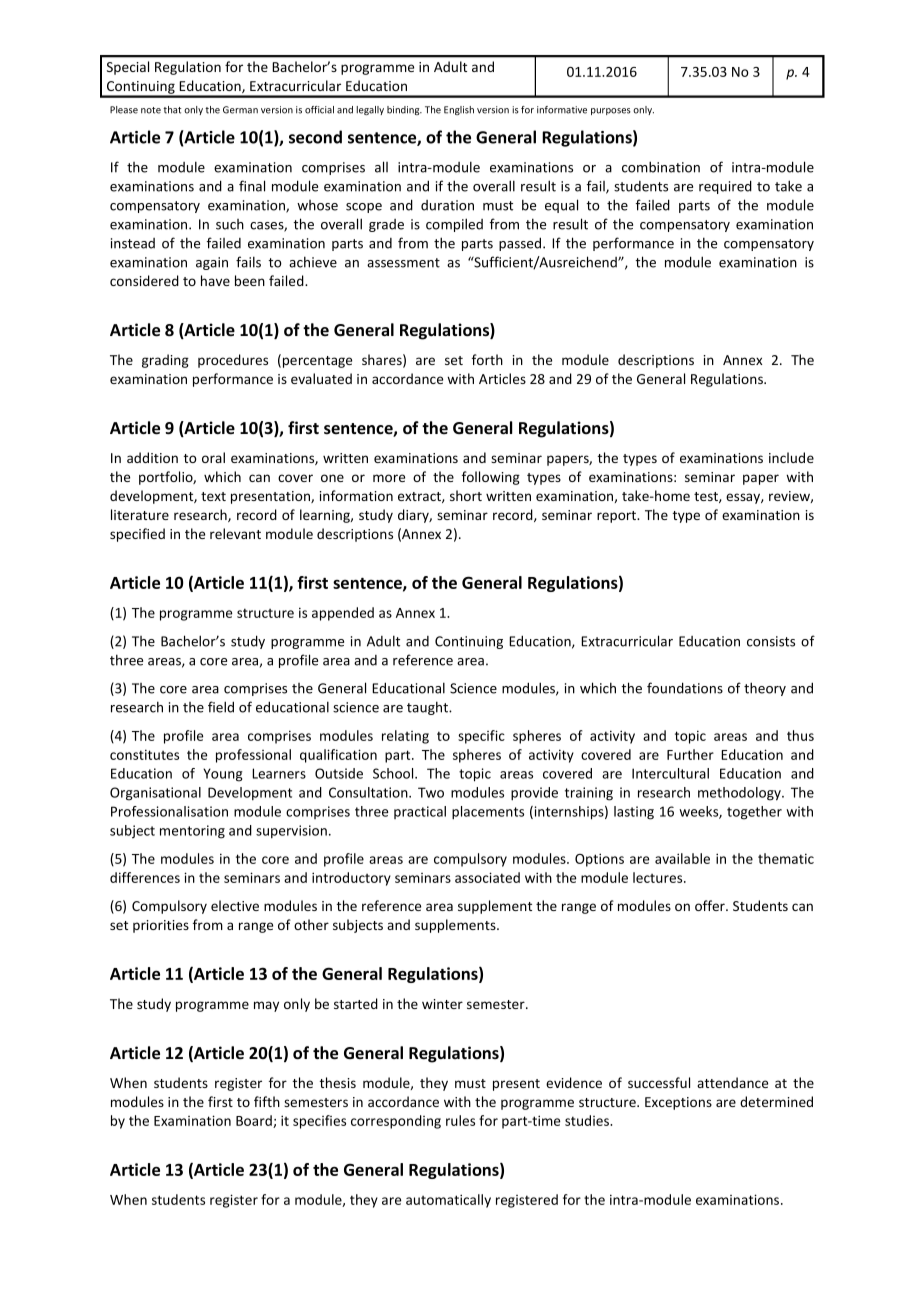  What do you see at coordinates (487, 877) in the screenshot?
I see `associated` at bounding box center [487, 877].
